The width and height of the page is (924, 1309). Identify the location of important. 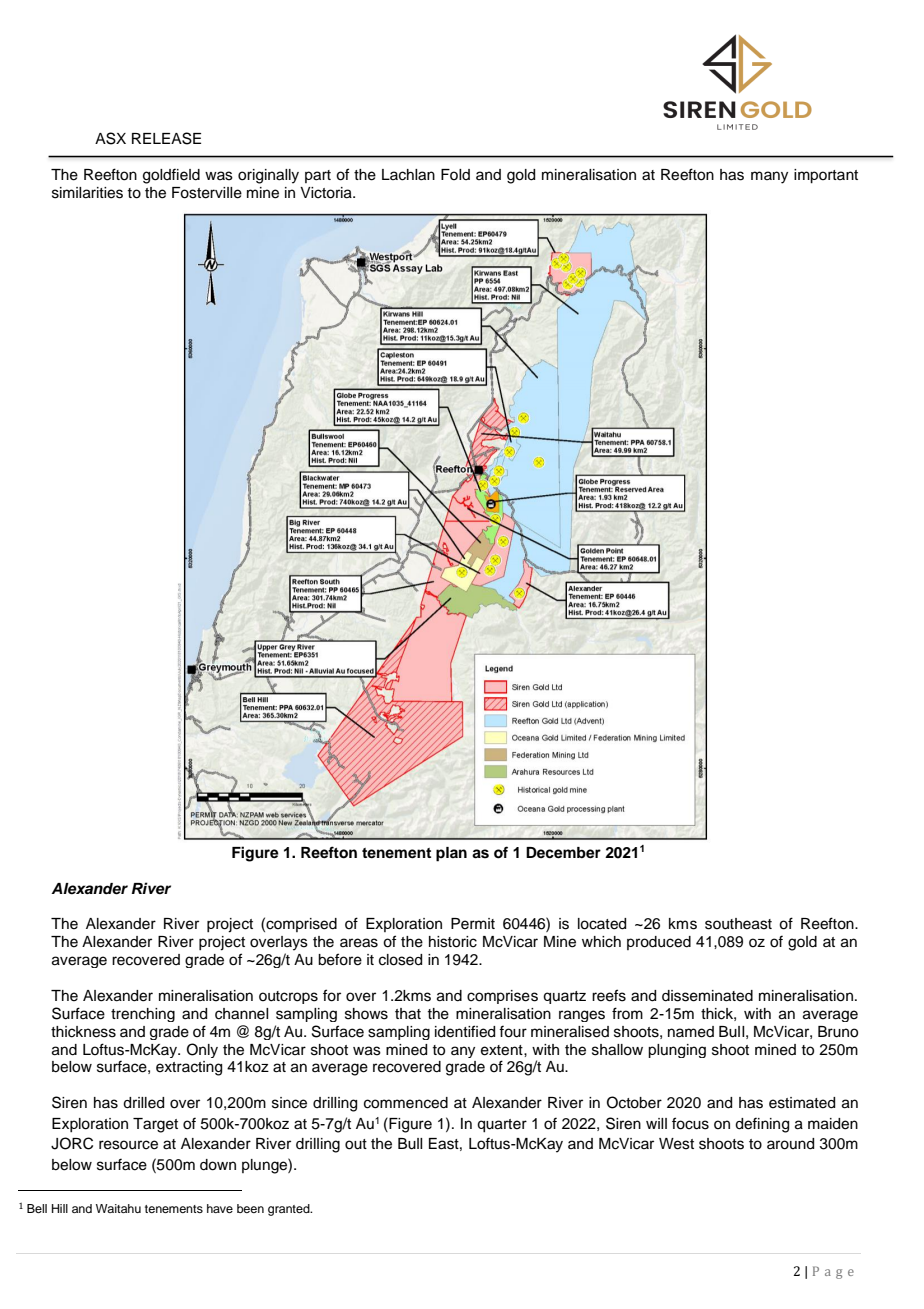
(826, 176).
